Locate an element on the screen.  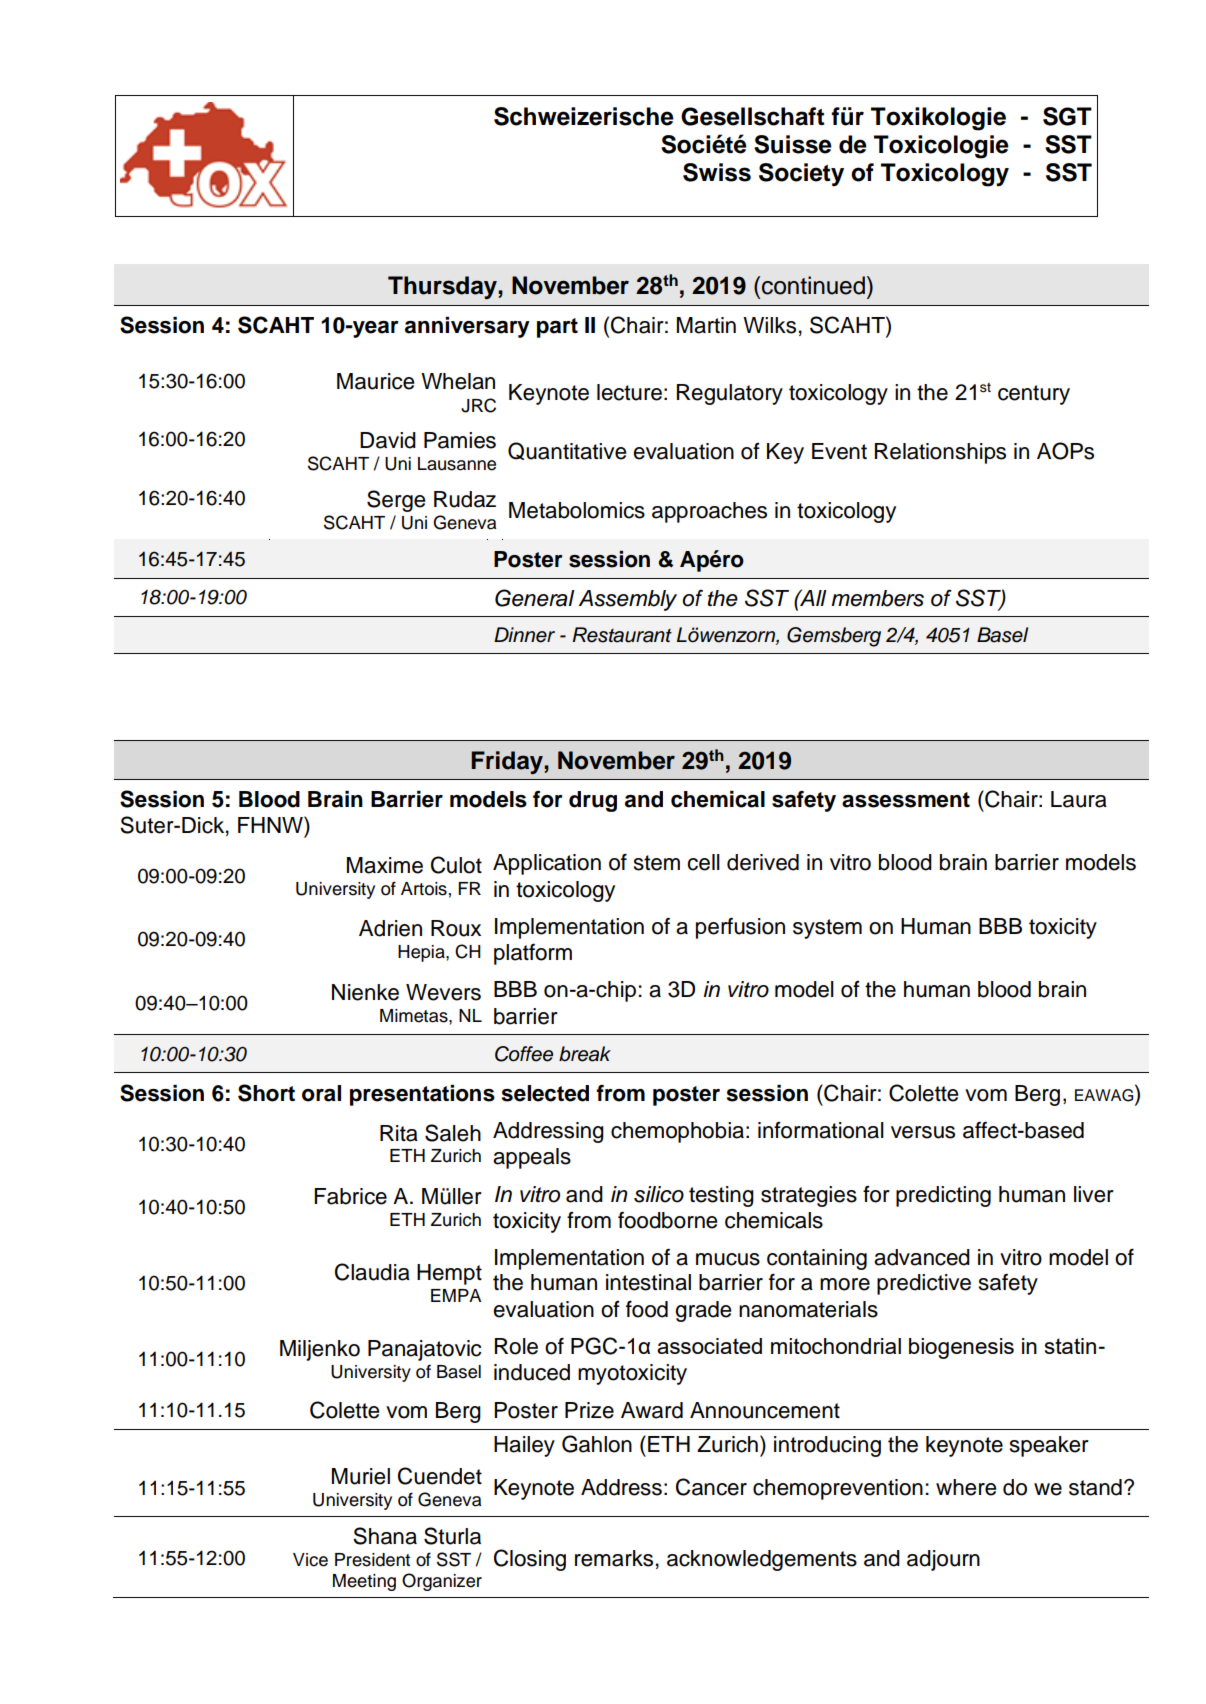
Shana is located at coordinates (385, 1536).
